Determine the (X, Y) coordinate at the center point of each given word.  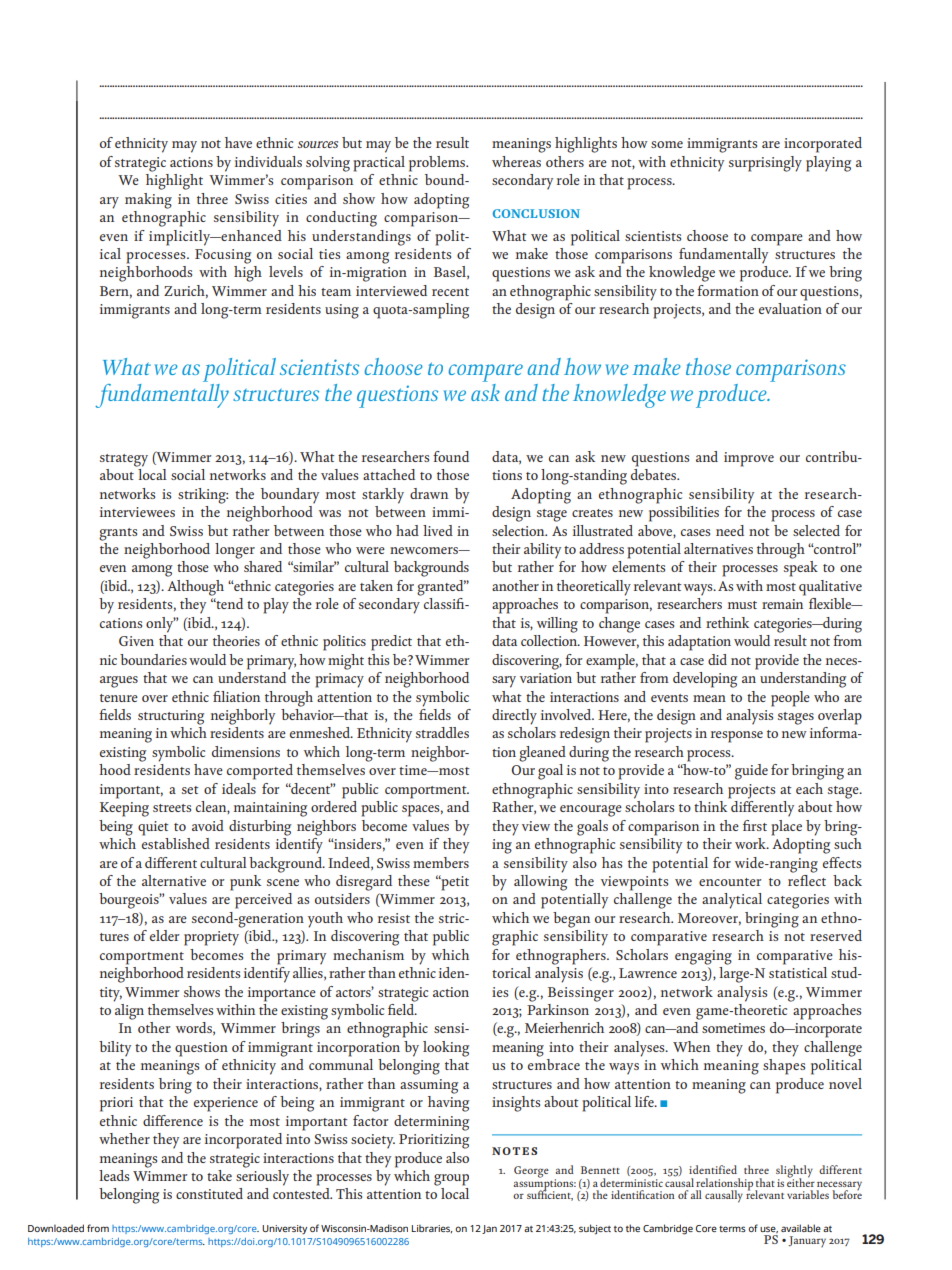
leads (114, 1175)
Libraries (432, 1228)
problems (438, 164)
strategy (124, 460)
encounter (730, 882)
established (176, 842)
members (441, 862)
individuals (268, 161)
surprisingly (765, 164)
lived (438, 530)
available (801, 1228)
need (730, 530)
